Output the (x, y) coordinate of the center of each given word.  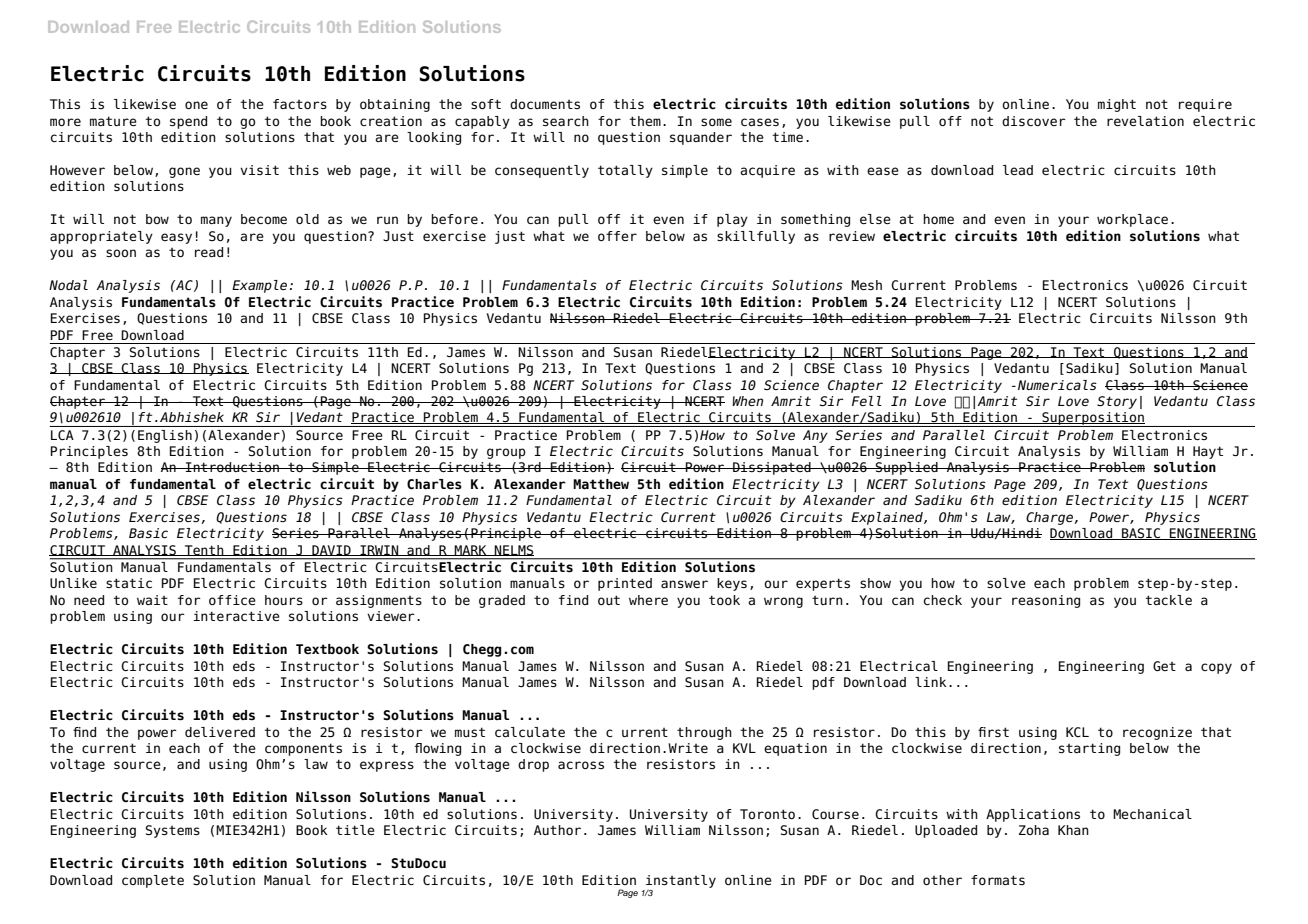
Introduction (232, 467)
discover (1034, 121)
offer (617, 236)
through (704, 733)
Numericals (1057, 385)
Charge (1050, 518)
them (645, 121)
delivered (220, 732)
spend (188, 122)
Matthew (601, 484)
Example (259, 286)
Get (1164, 666)
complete (153, 881)
